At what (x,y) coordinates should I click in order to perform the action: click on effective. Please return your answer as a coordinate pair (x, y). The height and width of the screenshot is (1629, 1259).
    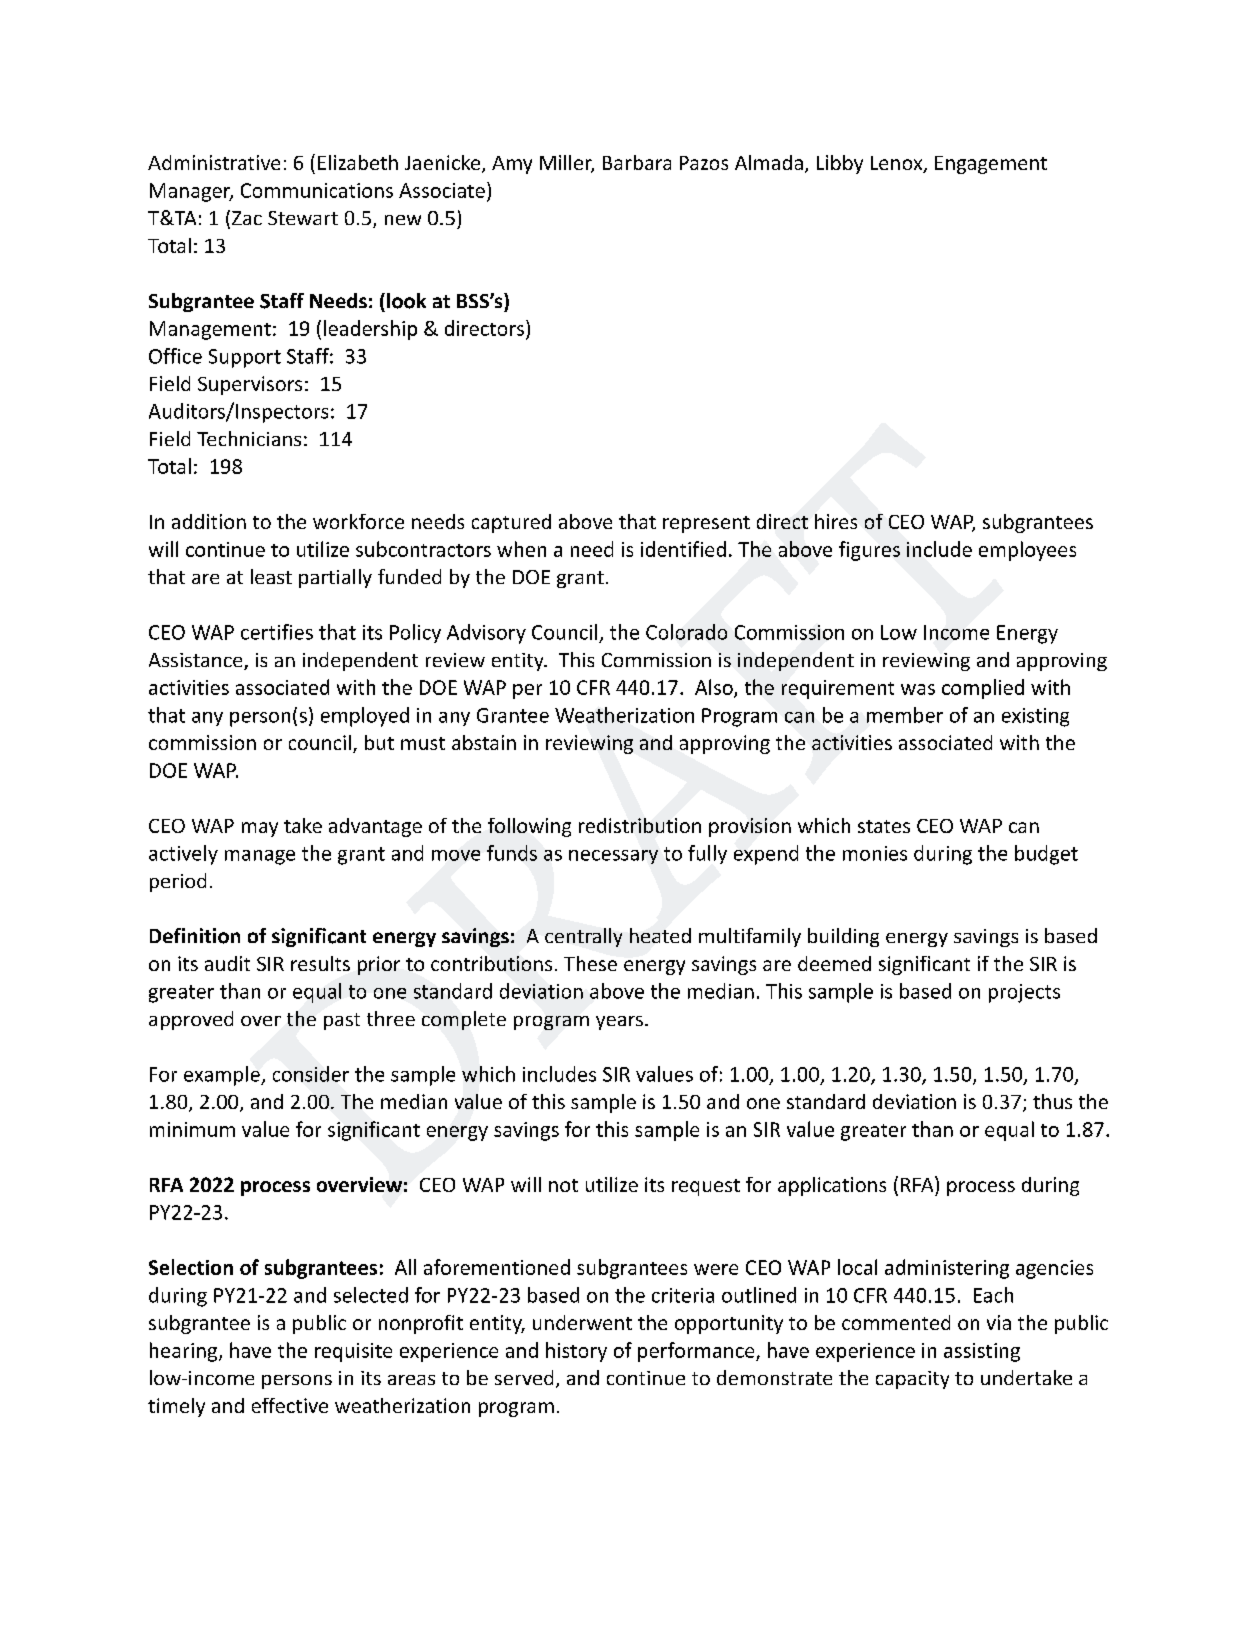
    Looking at the image, I should click on (290, 1405).
